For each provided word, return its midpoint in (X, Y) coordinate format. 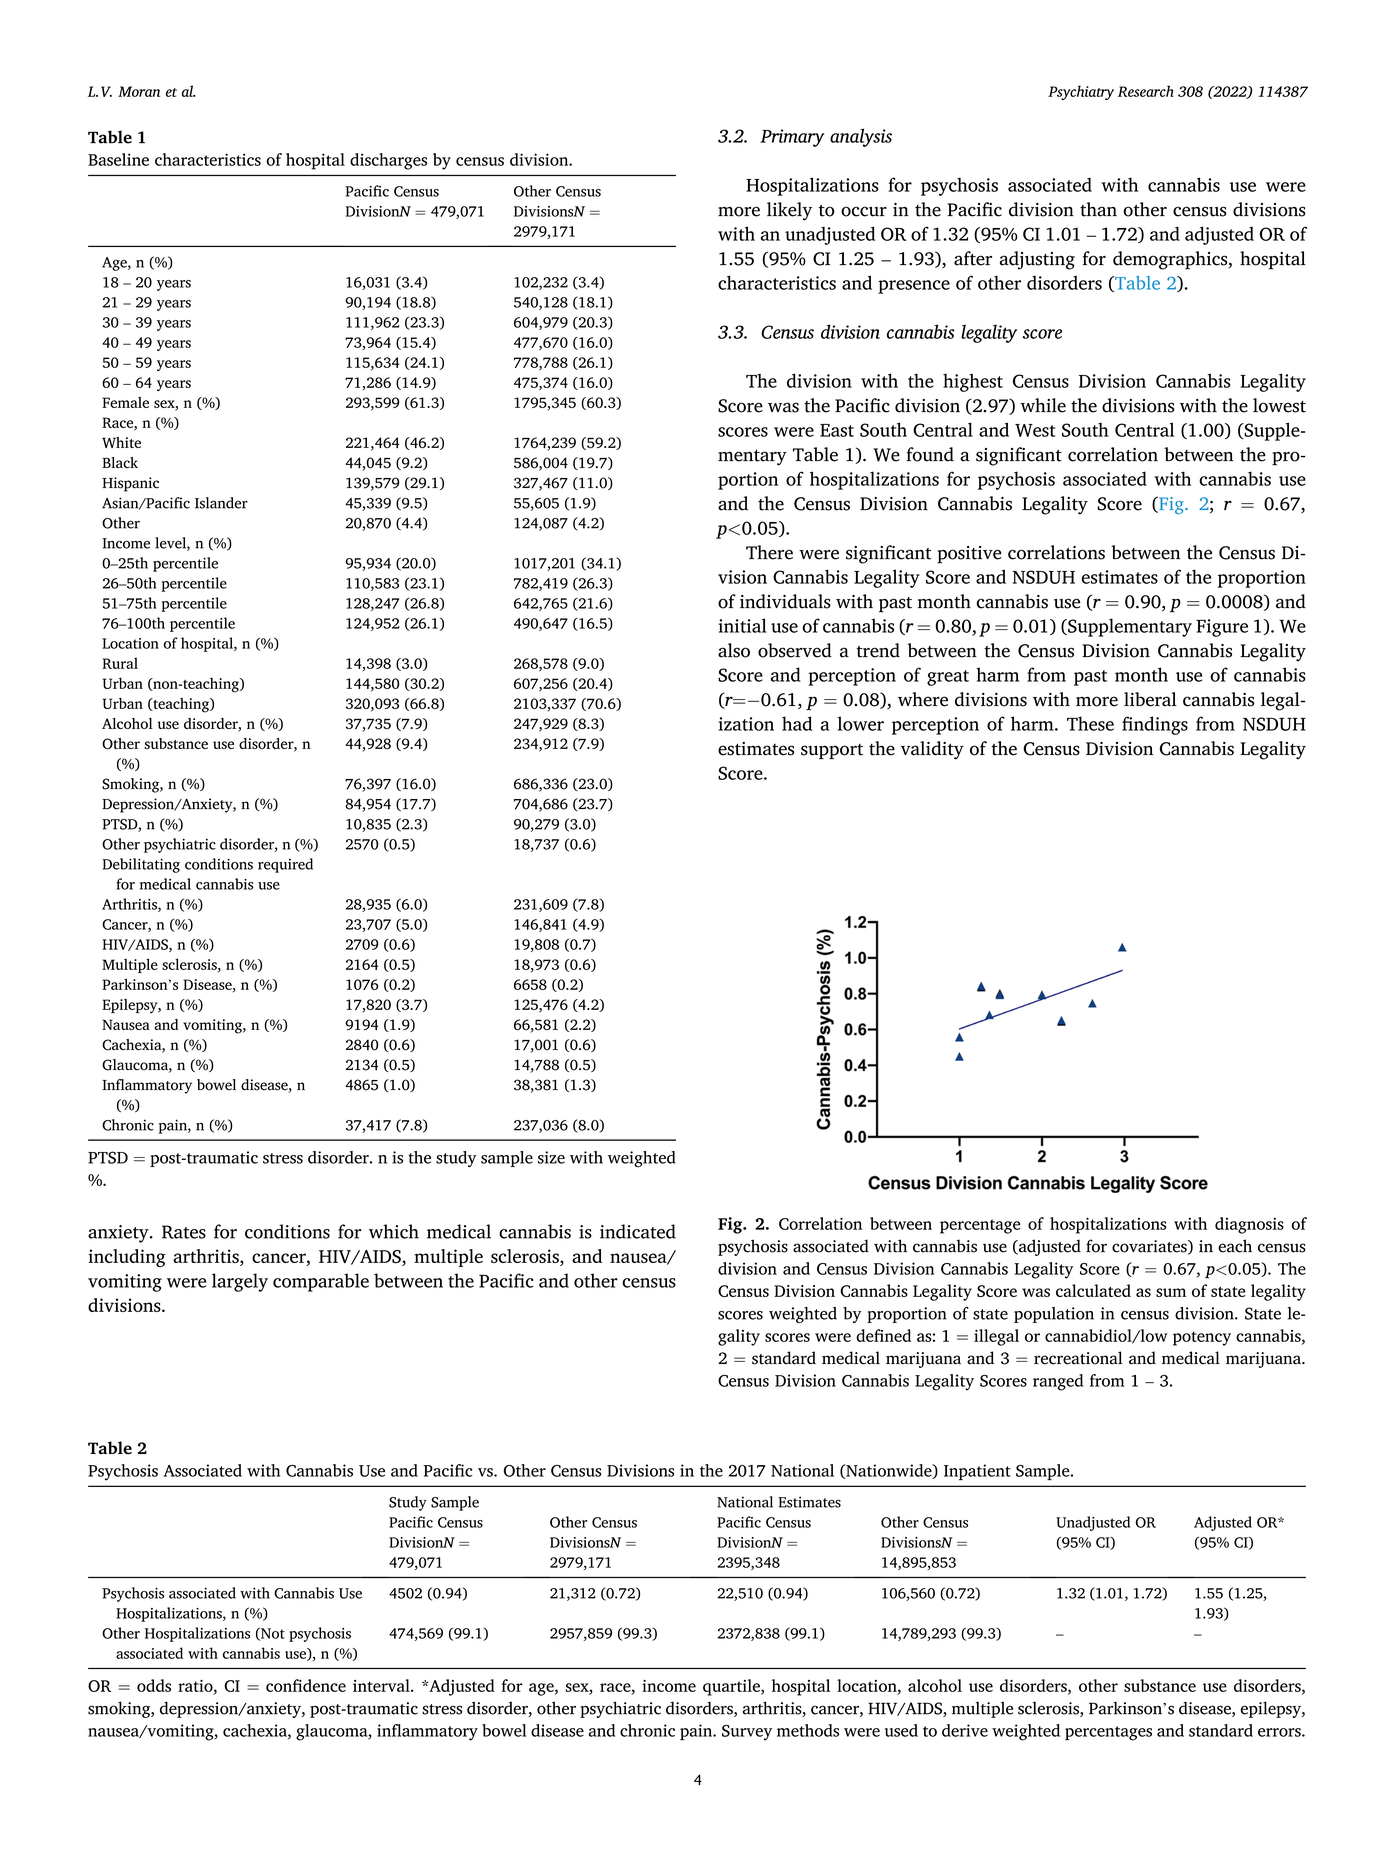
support (832, 751)
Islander (221, 503)
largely (240, 1282)
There (769, 552)
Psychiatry (1081, 92)
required (285, 865)
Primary (792, 138)
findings (1155, 725)
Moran (139, 91)
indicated (638, 1231)
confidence (306, 1685)
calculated (1093, 1290)
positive (969, 555)
